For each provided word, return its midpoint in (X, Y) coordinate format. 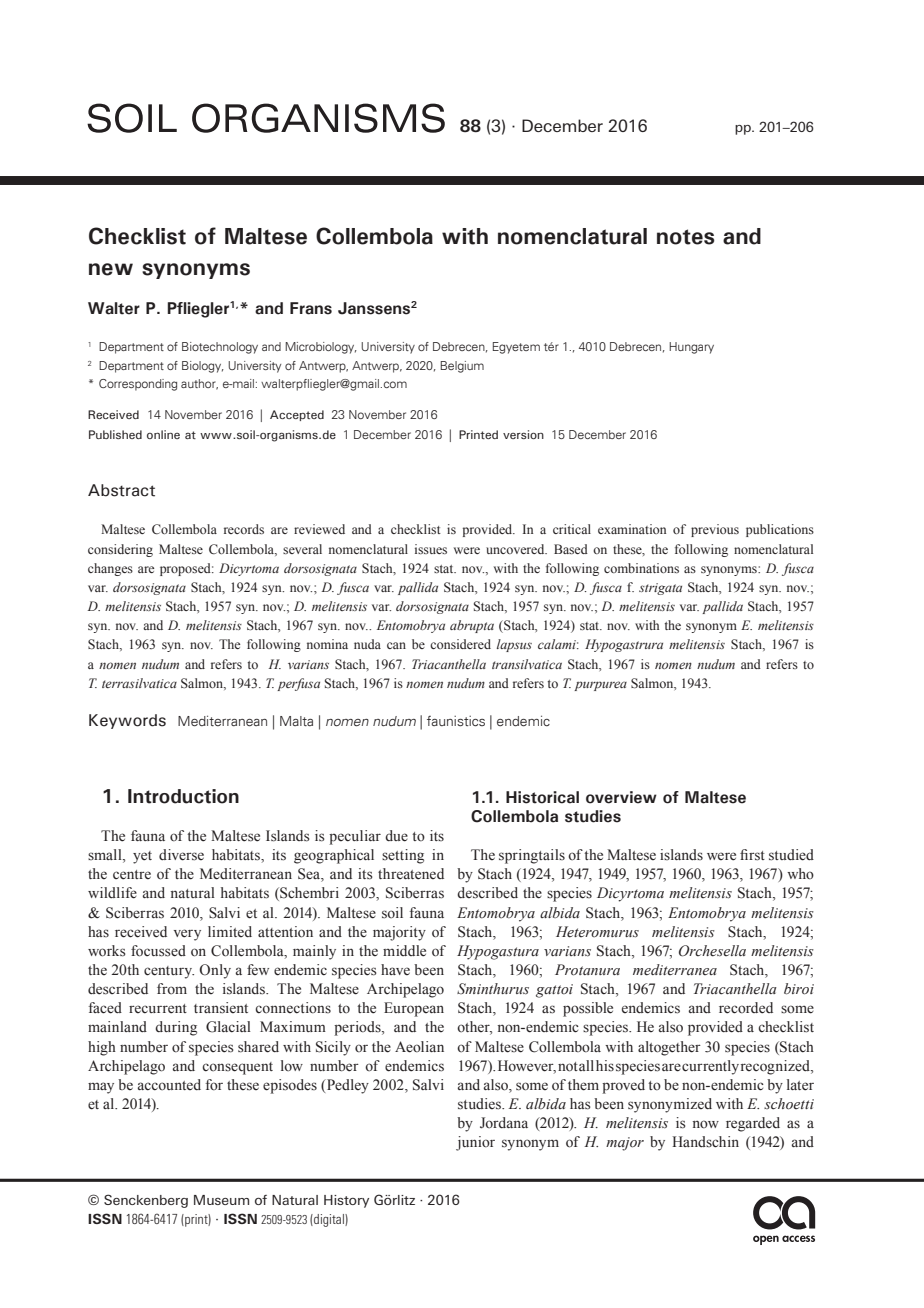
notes (686, 237)
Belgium (462, 367)
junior (475, 1143)
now (706, 1124)
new (111, 269)
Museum (221, 1200)
